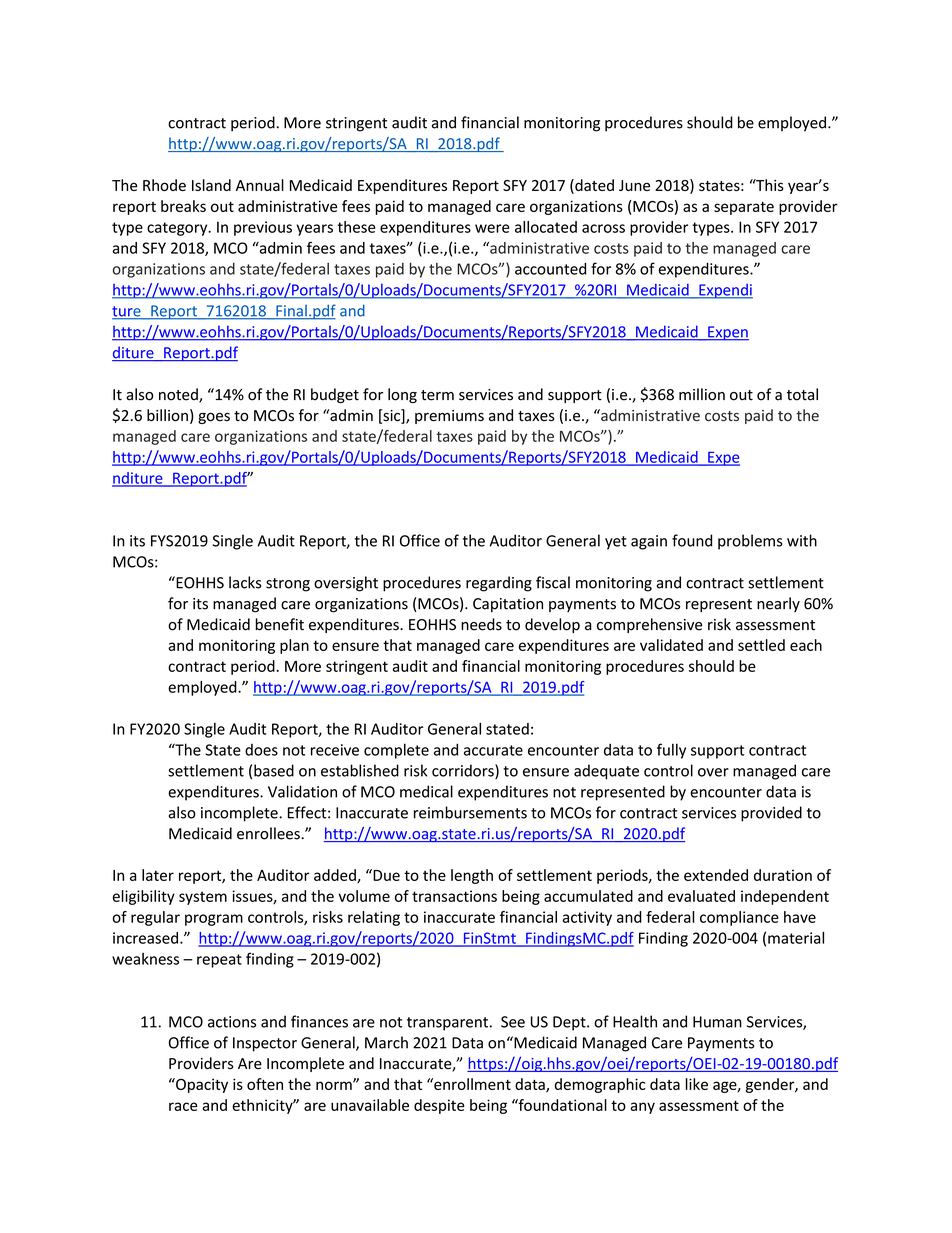  I want to click on Opacity, so click(201, 1085).
